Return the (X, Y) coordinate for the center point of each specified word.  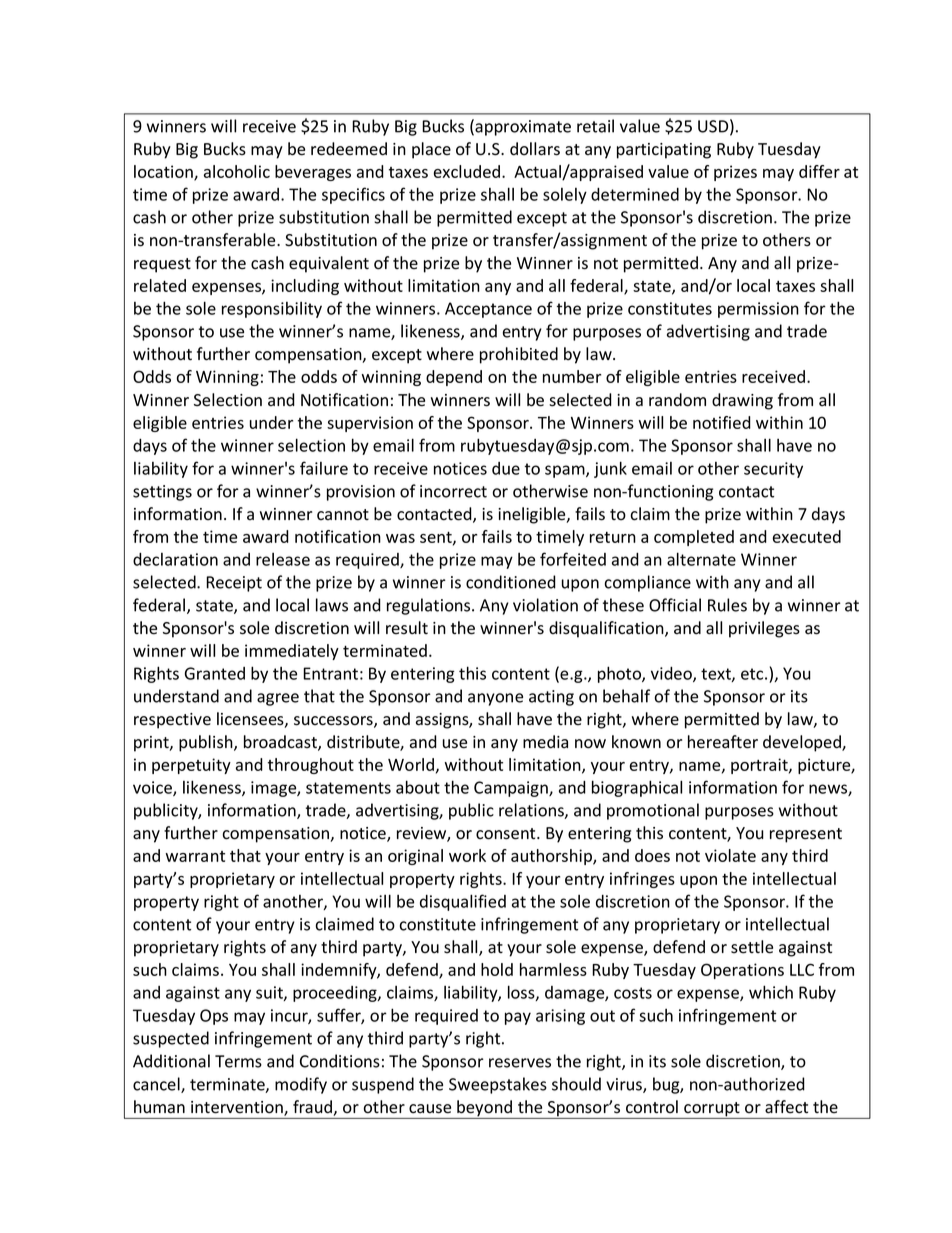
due (506, 468)
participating (664, 151)
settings (162, 493)
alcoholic (237, 171)
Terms (238, 1061)
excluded (468, 171)
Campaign (512, 789)
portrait (760, 766)
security (773, 470)
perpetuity (191, 766)
